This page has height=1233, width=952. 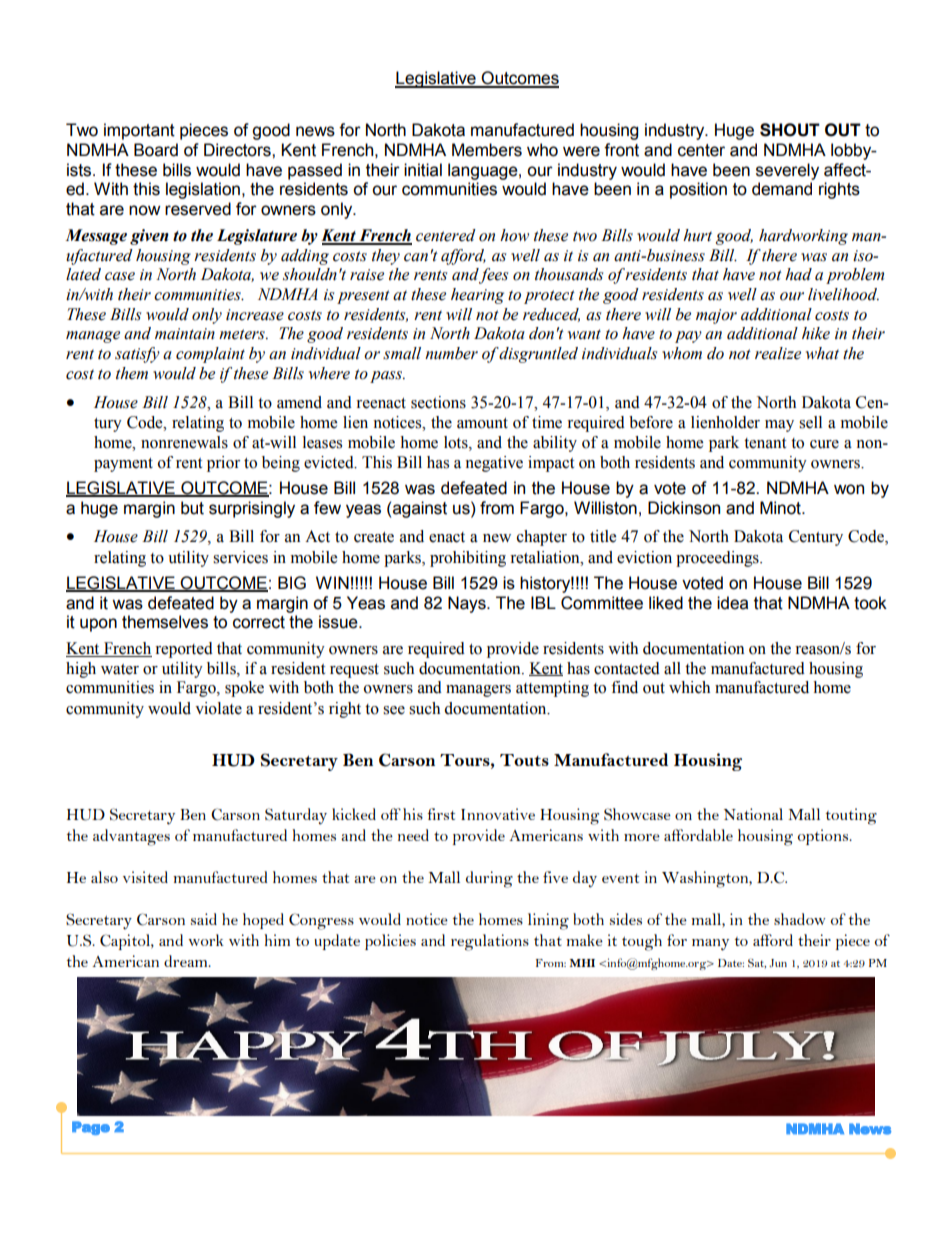 I want to click on Page, so click(x=91, y=1128).
